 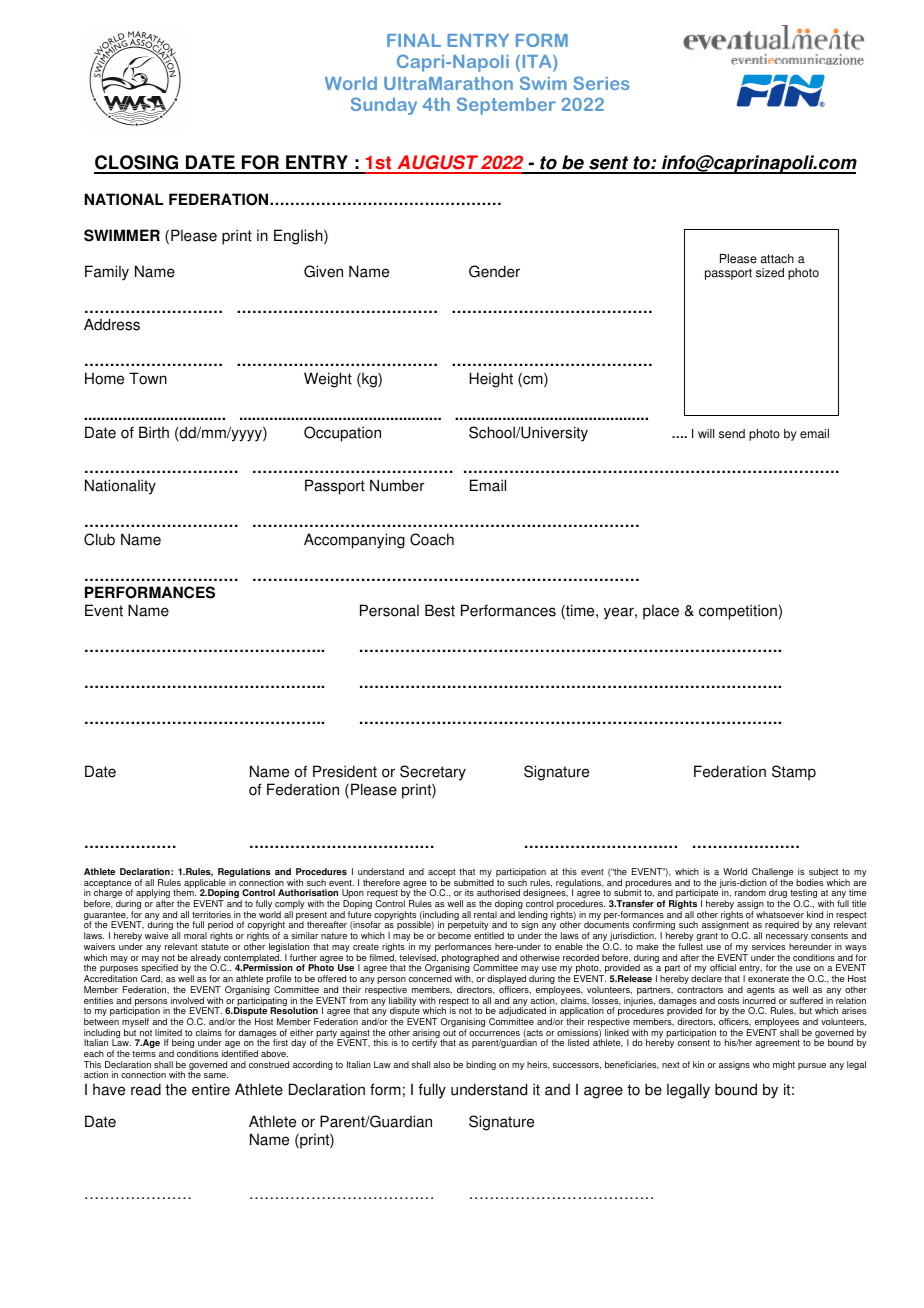 What do you see at coordinates (794, 773) in the screenshot?
I see `Stamp` at bounding box center [794, 773].
